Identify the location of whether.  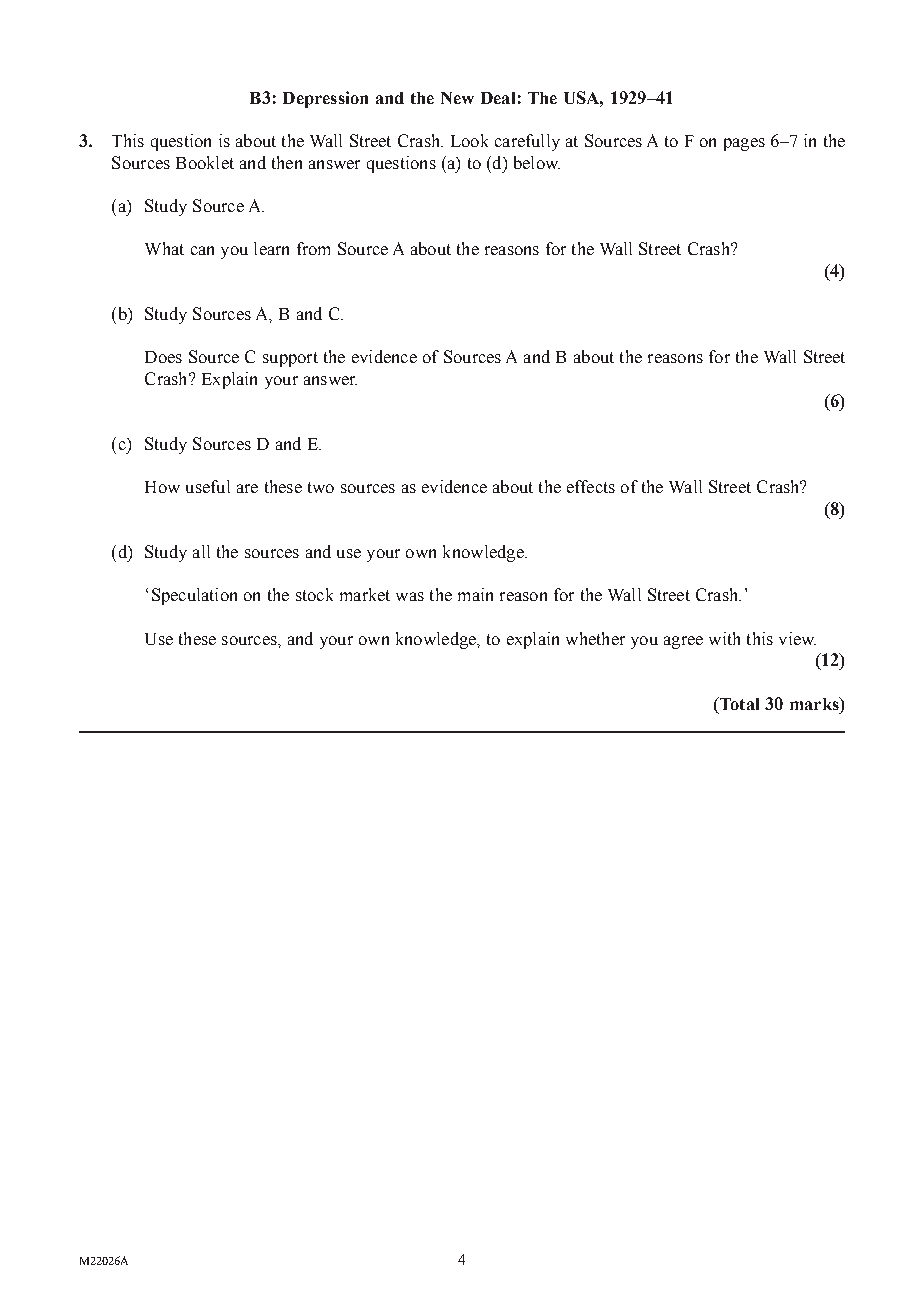
(595, 638).
